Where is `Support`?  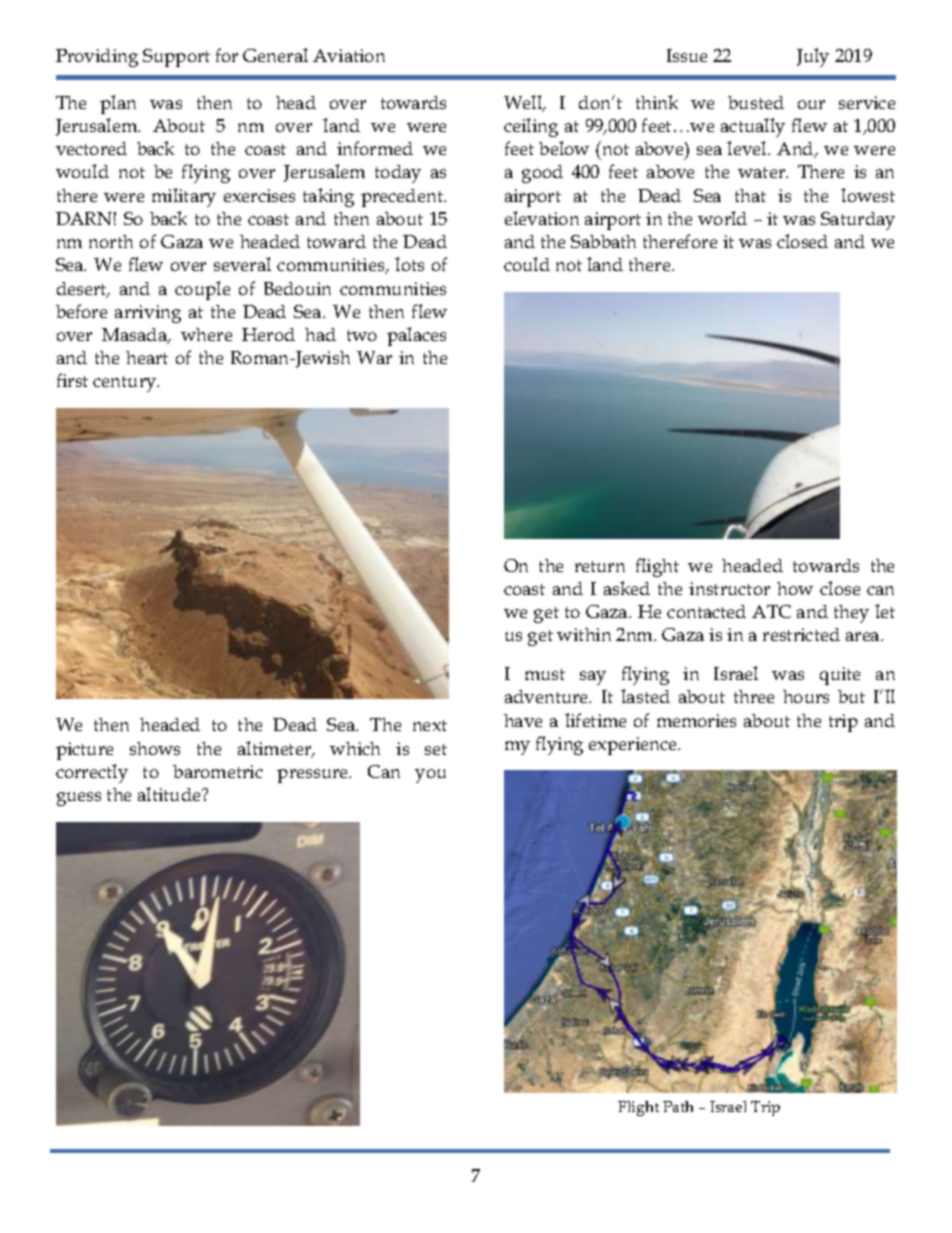 Support is located at coordinates (176, 58).
